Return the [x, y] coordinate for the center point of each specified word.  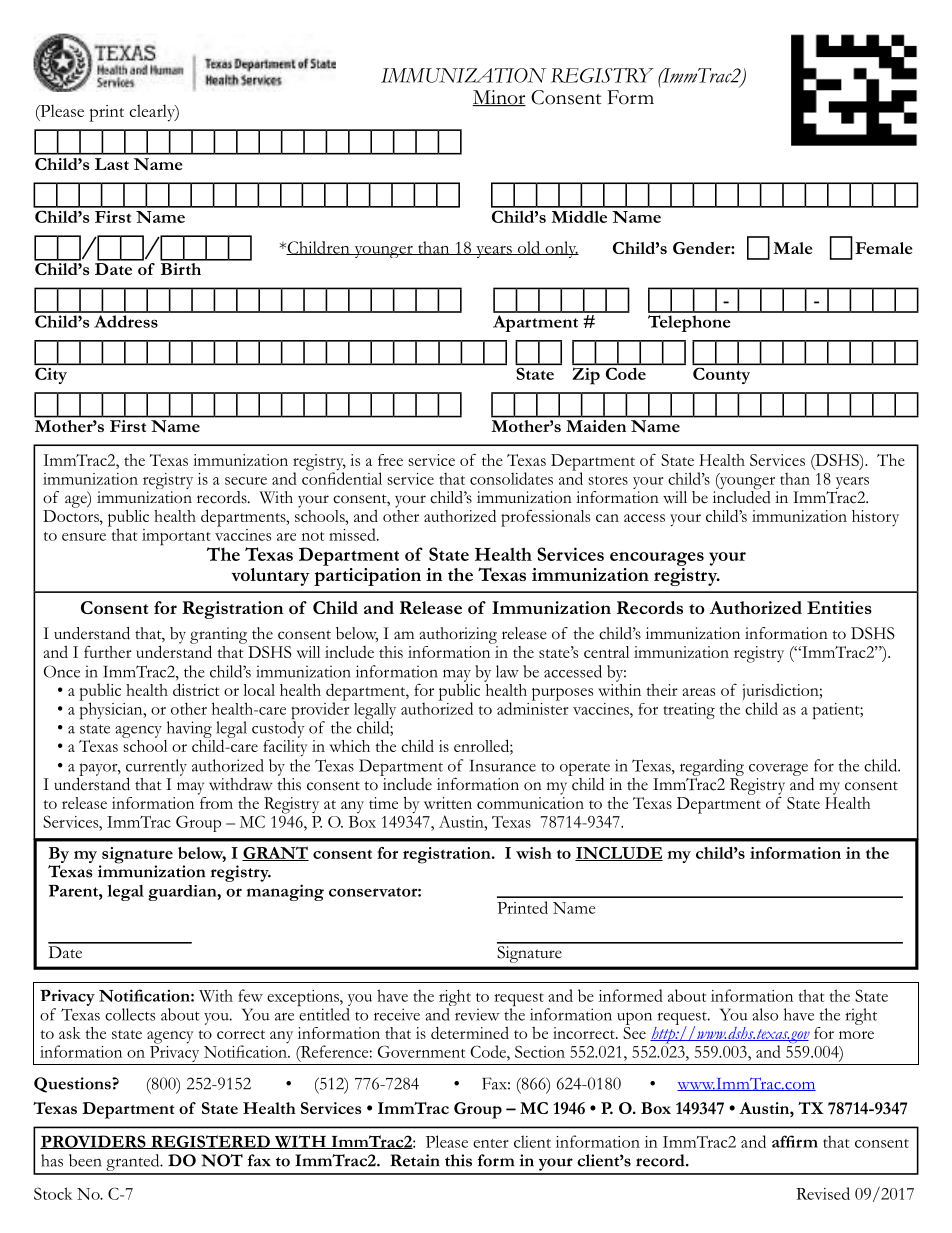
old [529, 248]
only [561, 249]
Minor [499, 98]
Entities [839, 607]
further [108, 652]
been [85, 1160]
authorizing [458, 635]
